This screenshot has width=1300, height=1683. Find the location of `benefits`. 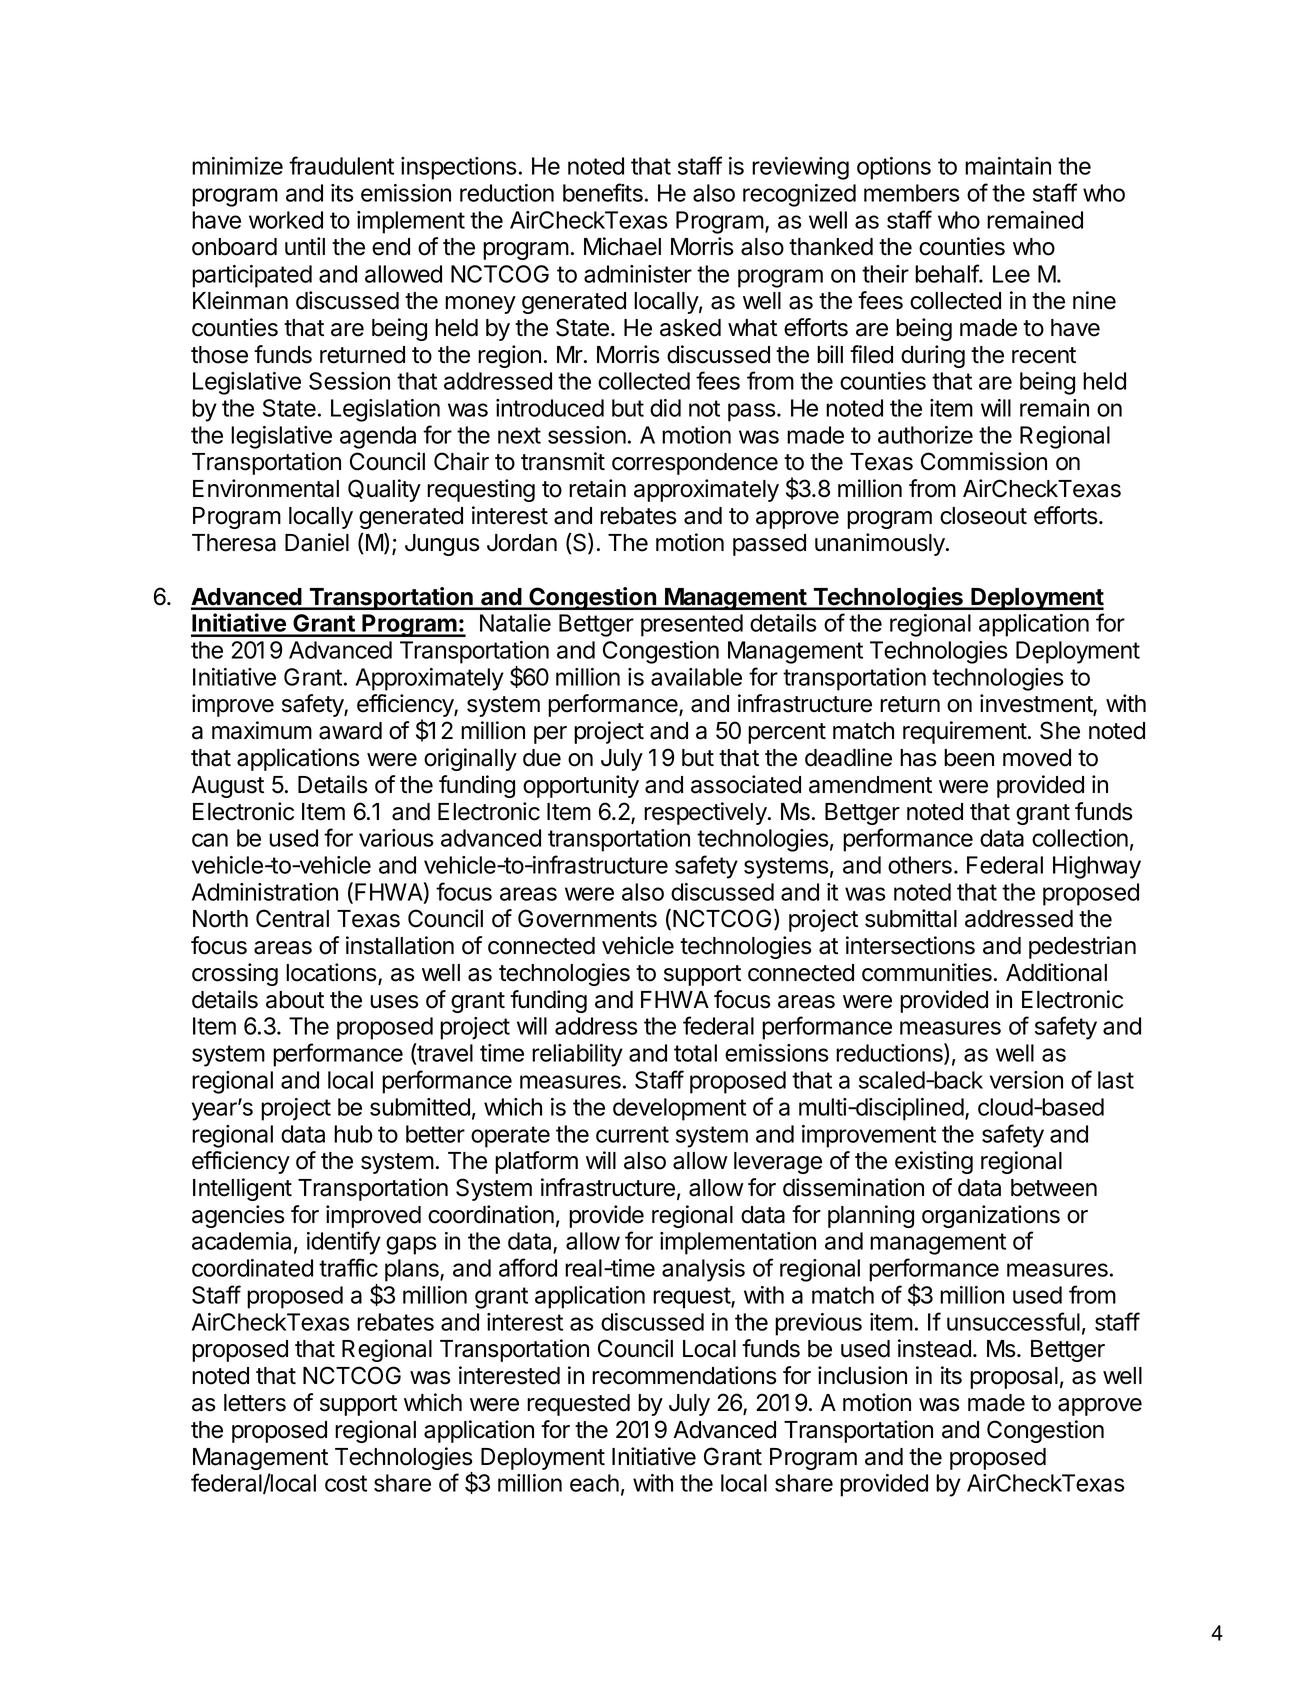

benefits is located at coordinates (603, 192).
